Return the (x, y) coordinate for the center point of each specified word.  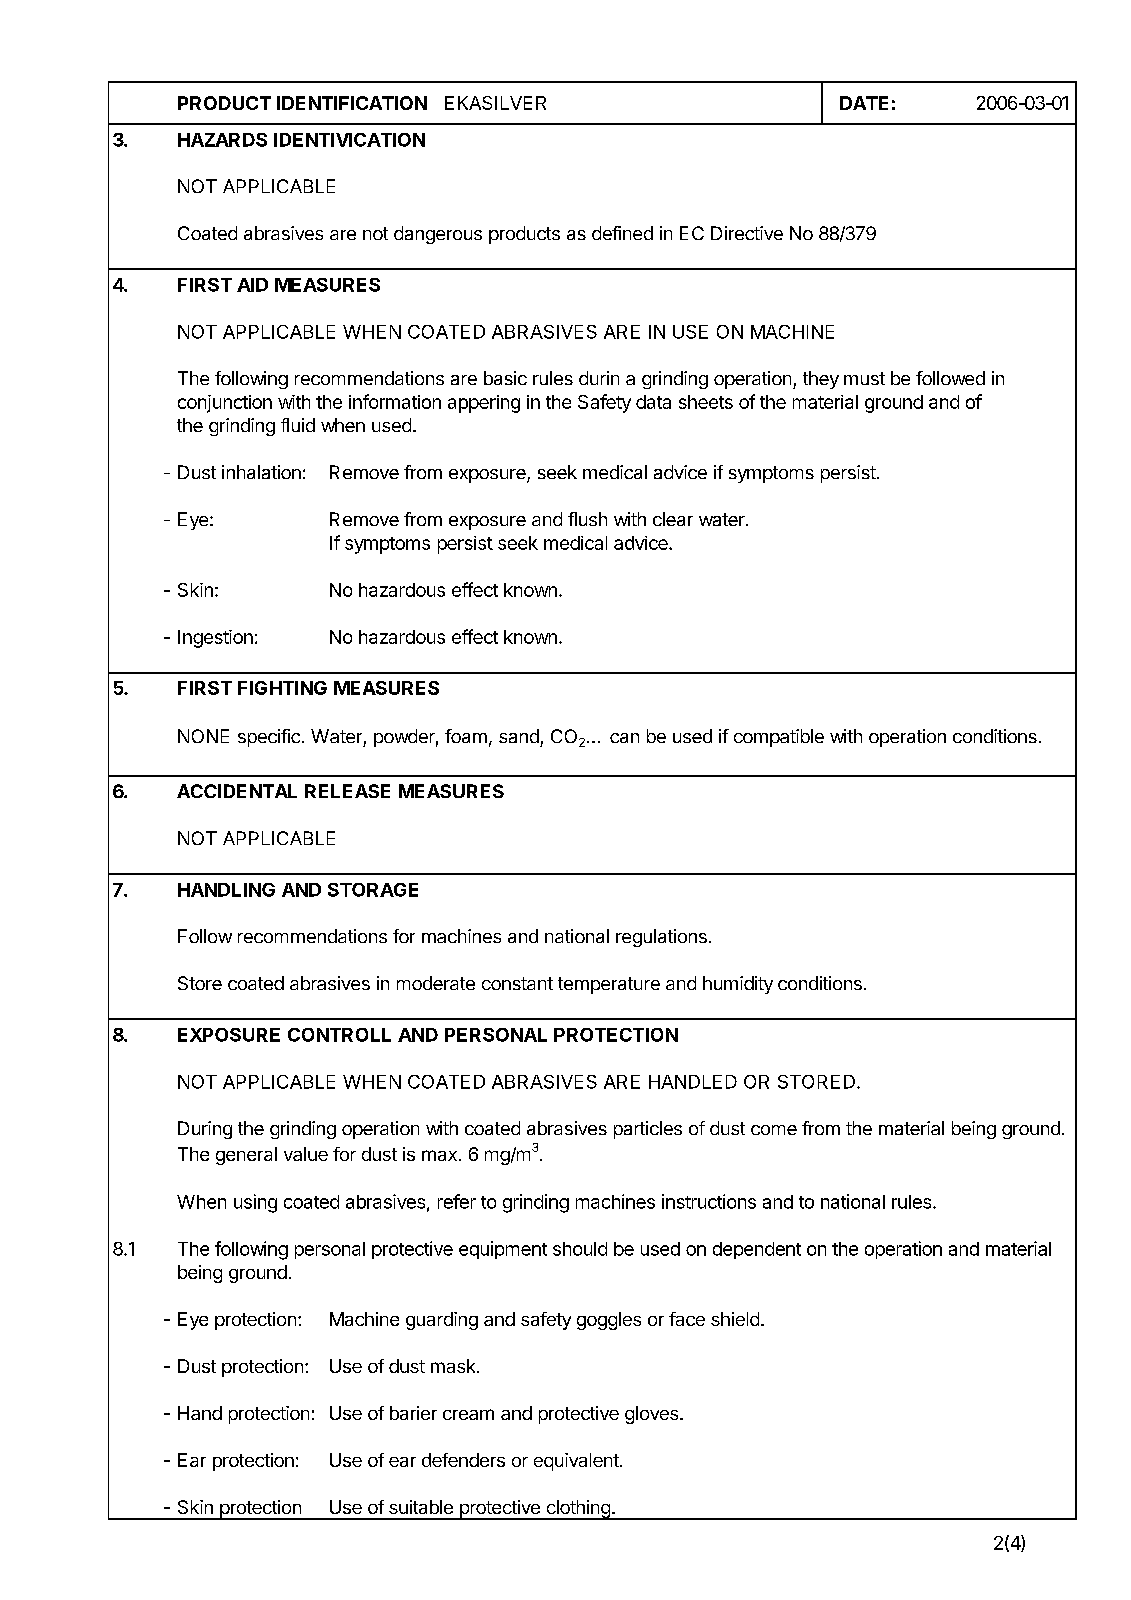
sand (519, 736)
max (439, 1155)
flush (587, 519)
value (306, 1154)
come (774, 1130)
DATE (864, 103)
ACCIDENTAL (237, 791)
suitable (421, 1507)
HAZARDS (222, 140)
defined (622, 233)
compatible (779, 738)
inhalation (261, 472)
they (821, 380)
